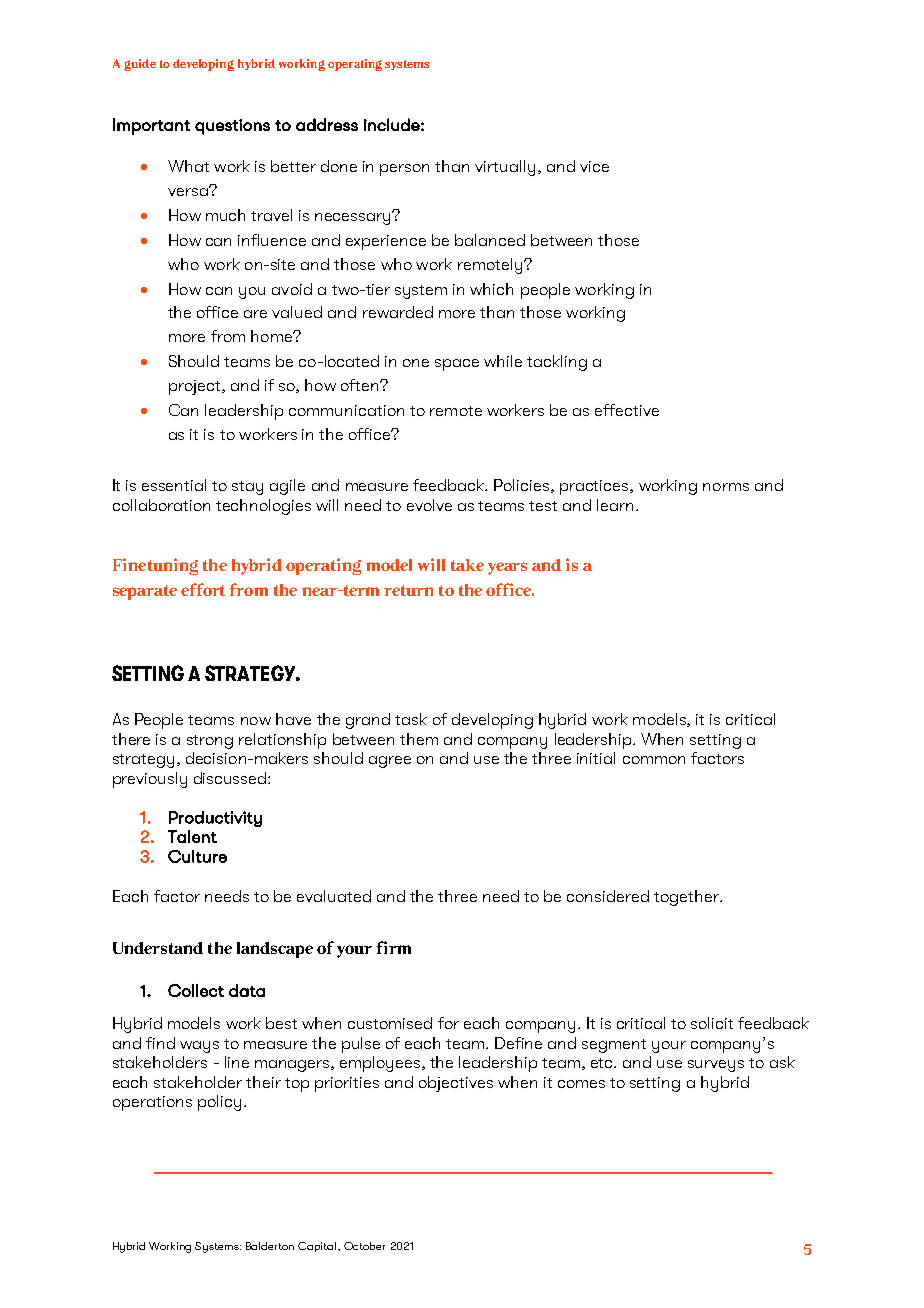 This image has height=1308, width=924. I want to click on evolve, so click(429, 505).
